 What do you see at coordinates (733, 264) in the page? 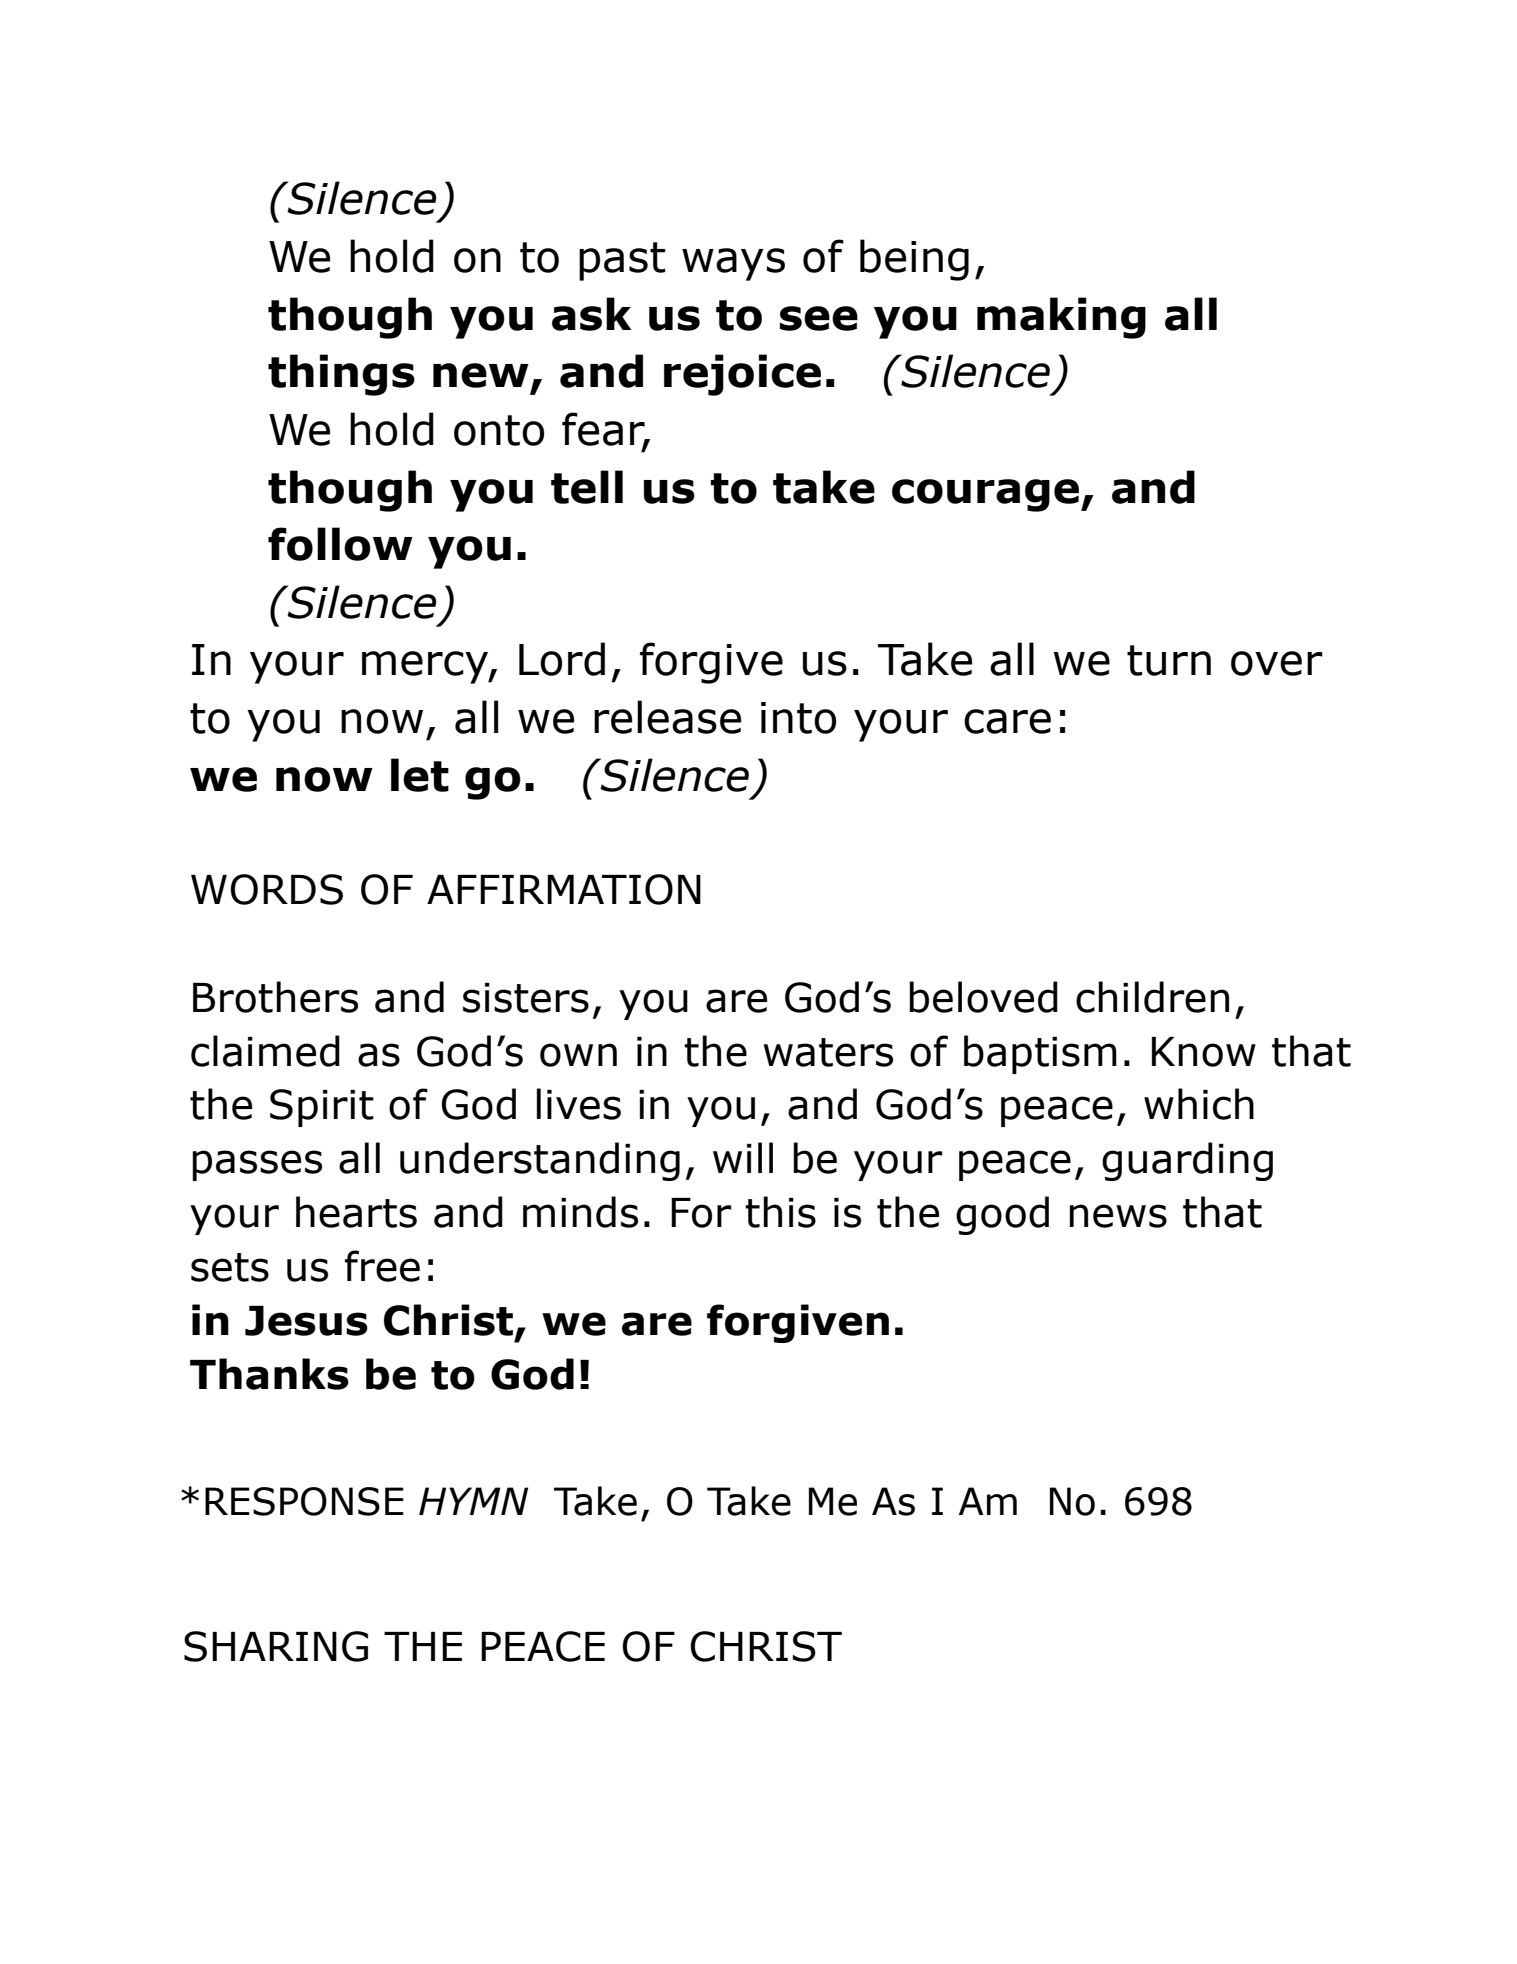
I see `ways` at bounding box center [733, 264].
